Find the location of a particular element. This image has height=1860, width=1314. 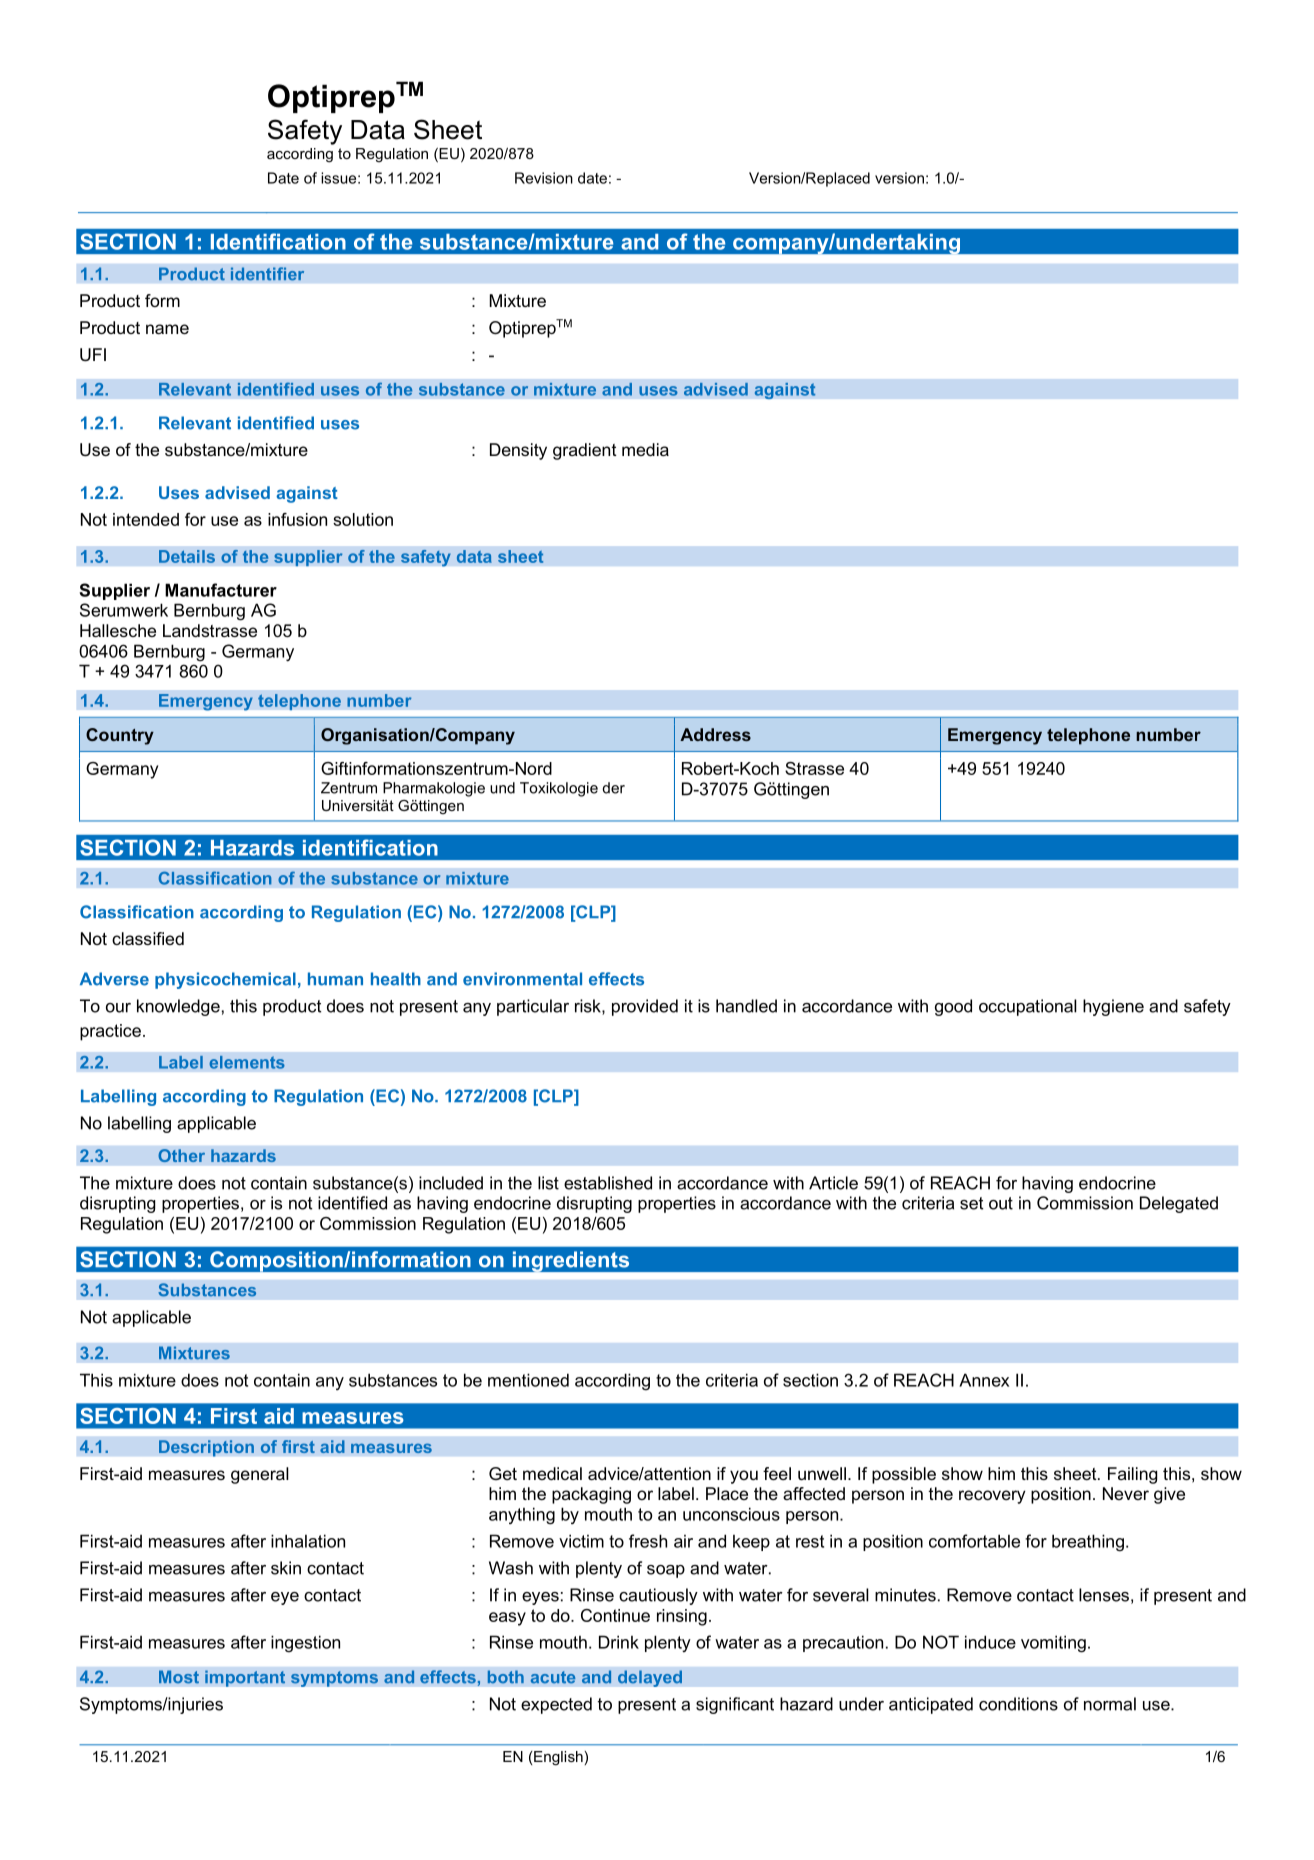

elements is located at coordinates (247, 1062).
